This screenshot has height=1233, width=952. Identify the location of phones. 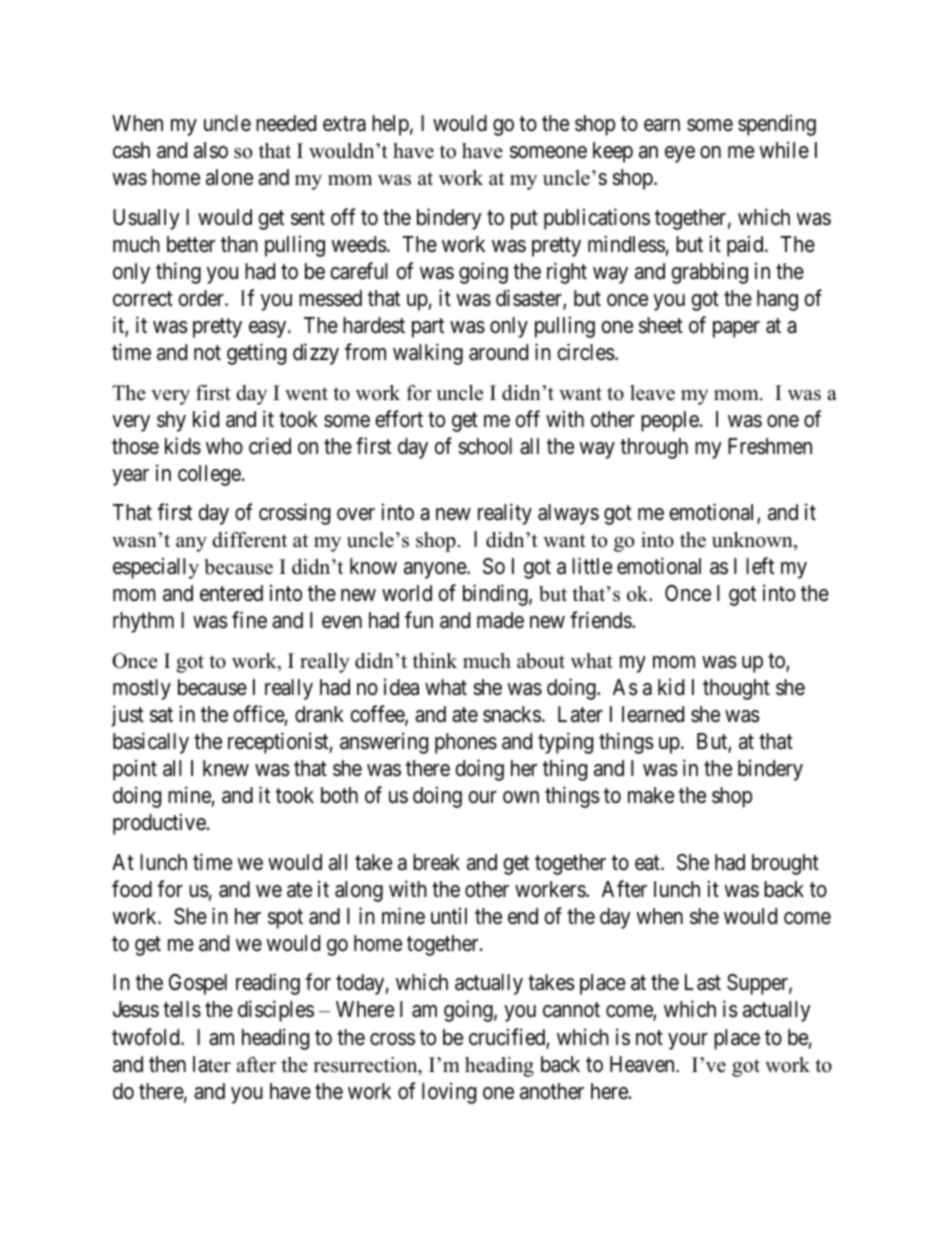
(466, 743).
